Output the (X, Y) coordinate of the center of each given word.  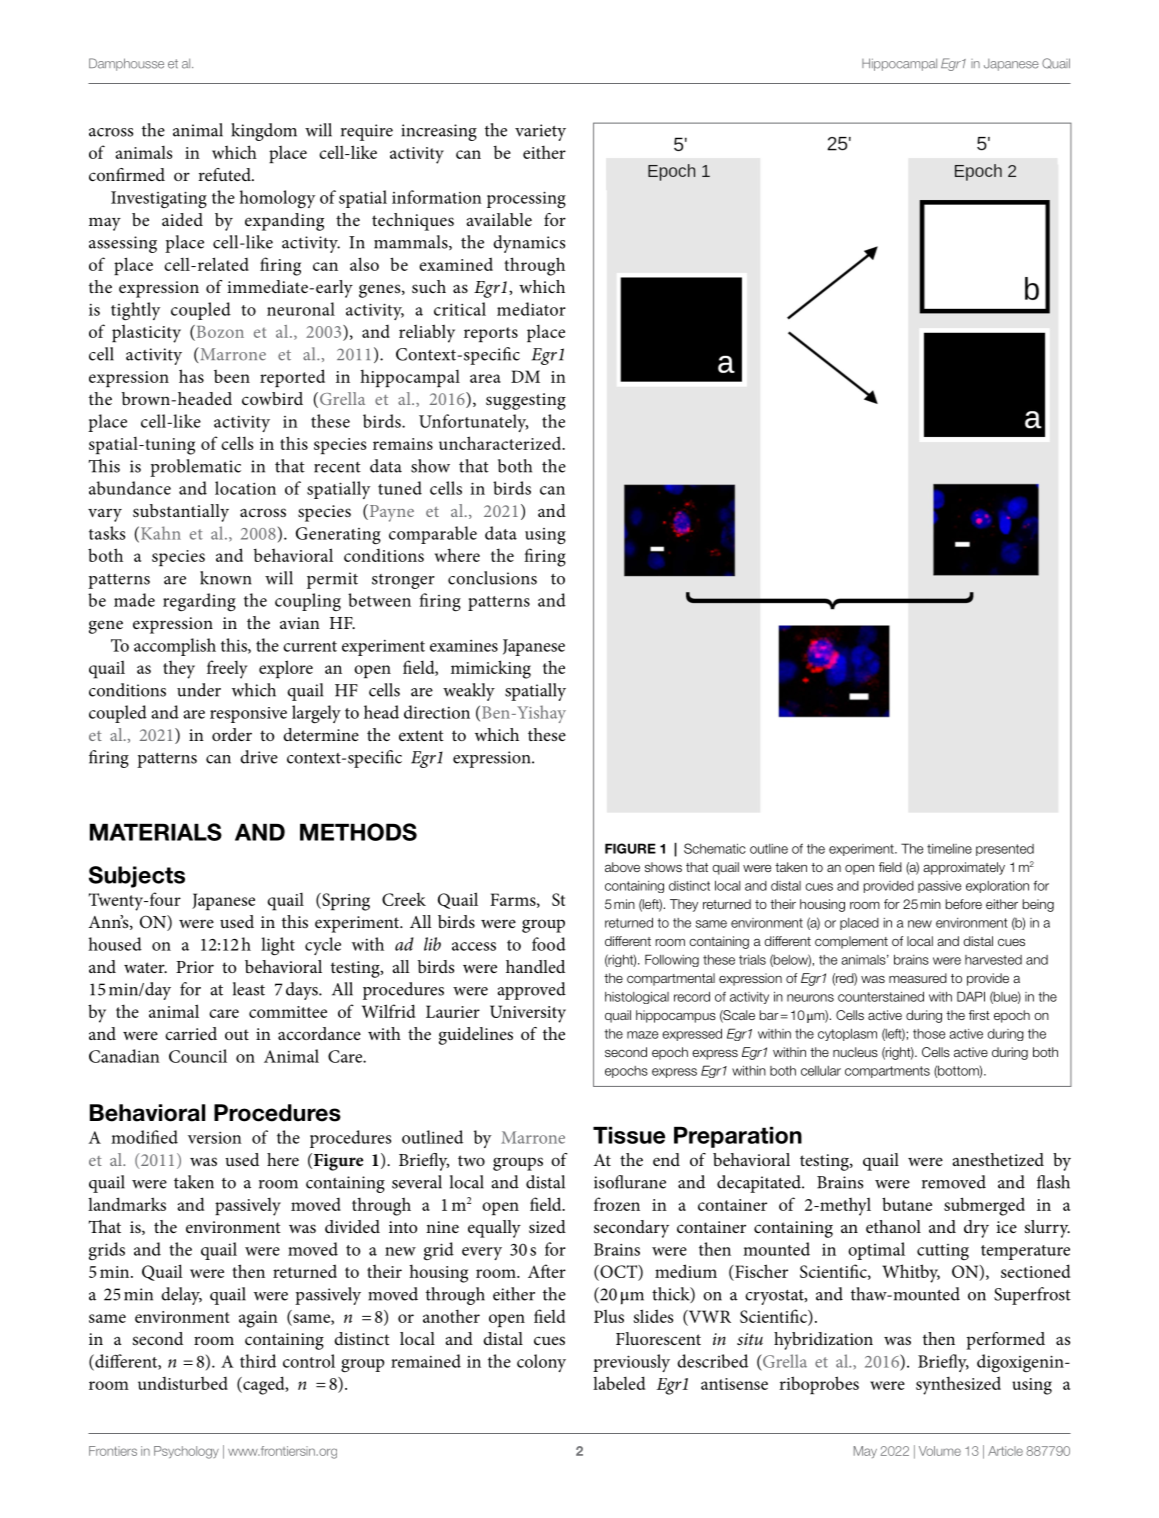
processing (526, 200)
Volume (940, 1451)
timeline (949, 848)
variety (540, 132)
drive (259, 757)
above (622, 867)
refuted (225, 174)
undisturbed (183, 1383)
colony (541, 1363)
